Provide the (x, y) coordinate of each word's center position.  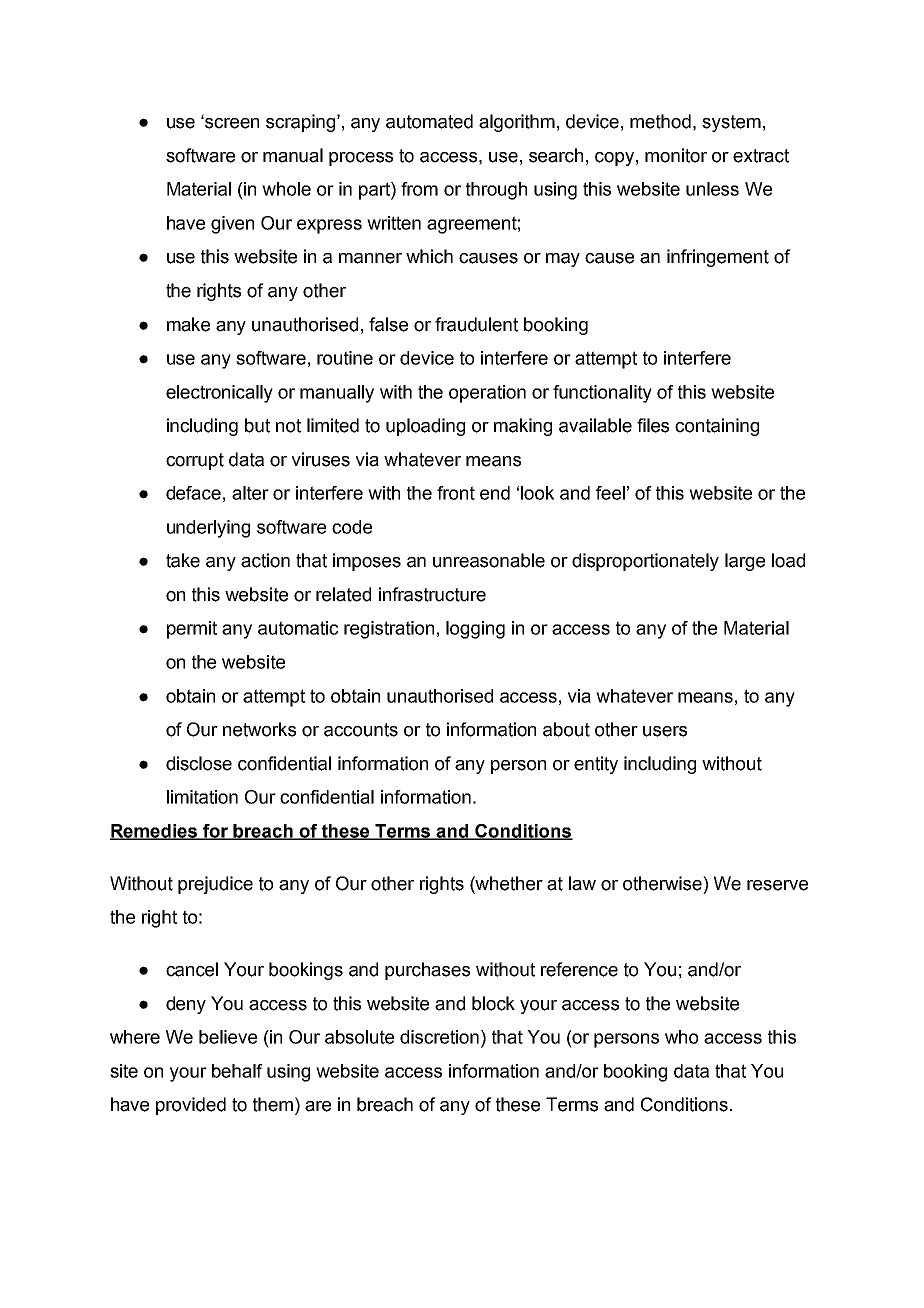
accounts (361, 730)
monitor (676, 155)
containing (717, 427)
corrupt (195, 461)
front (456, 493)
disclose (199, 763)
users (665, 731)
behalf (237, 1071)
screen (231, 123)
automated (429, 121)
